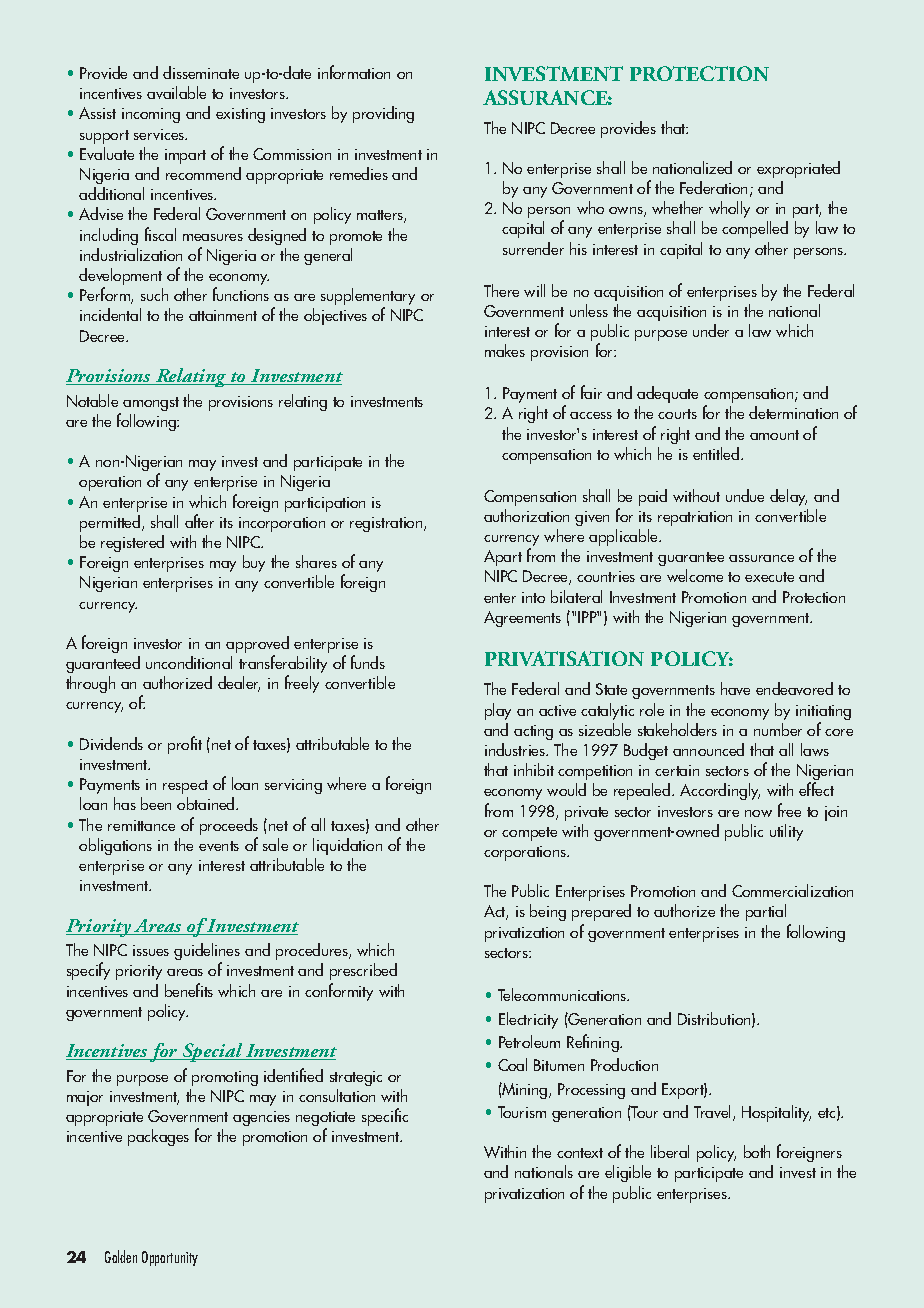  I want to click on have, so click(735, 688).
